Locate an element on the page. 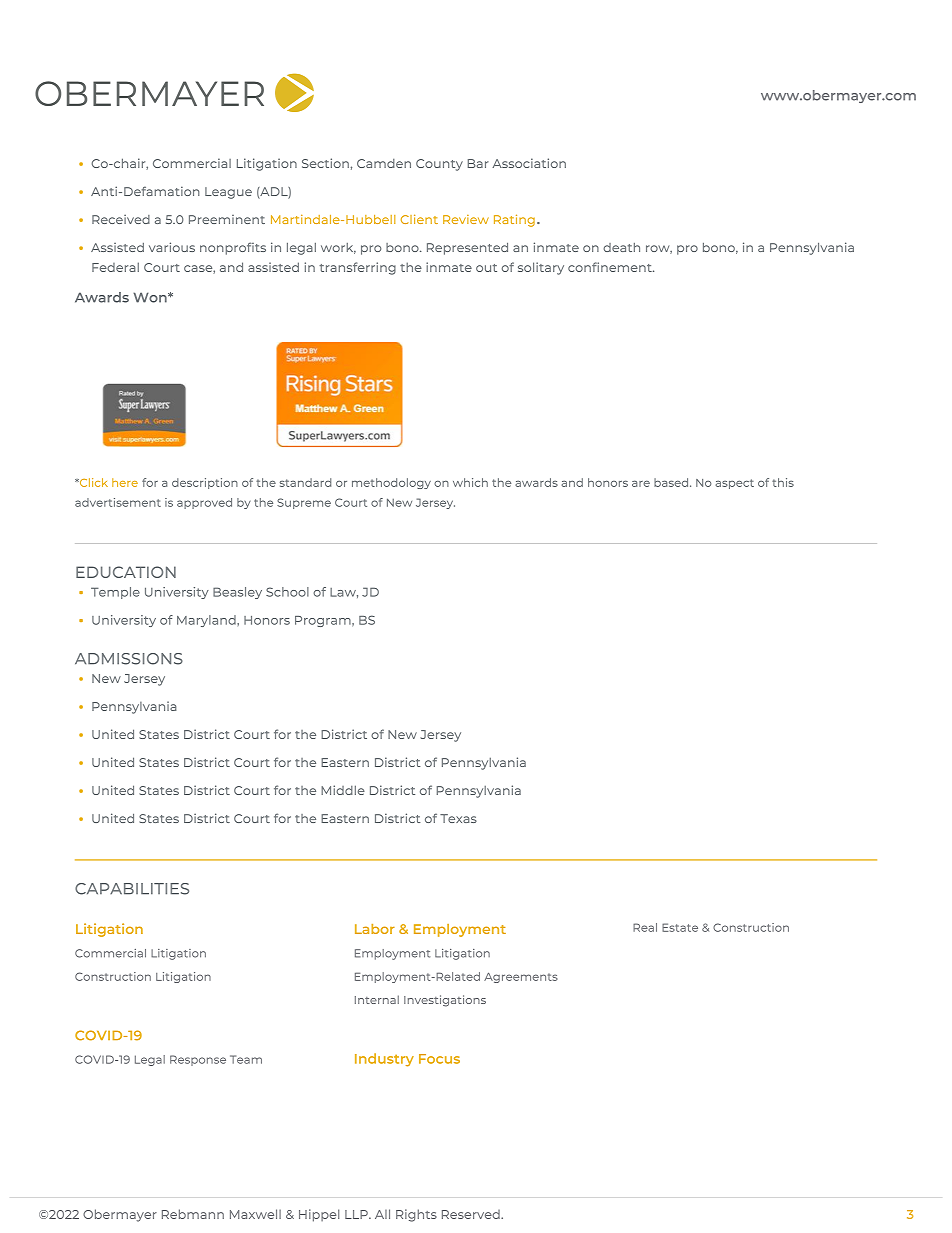  Maxwell is located at coordinates (255, 1214).
